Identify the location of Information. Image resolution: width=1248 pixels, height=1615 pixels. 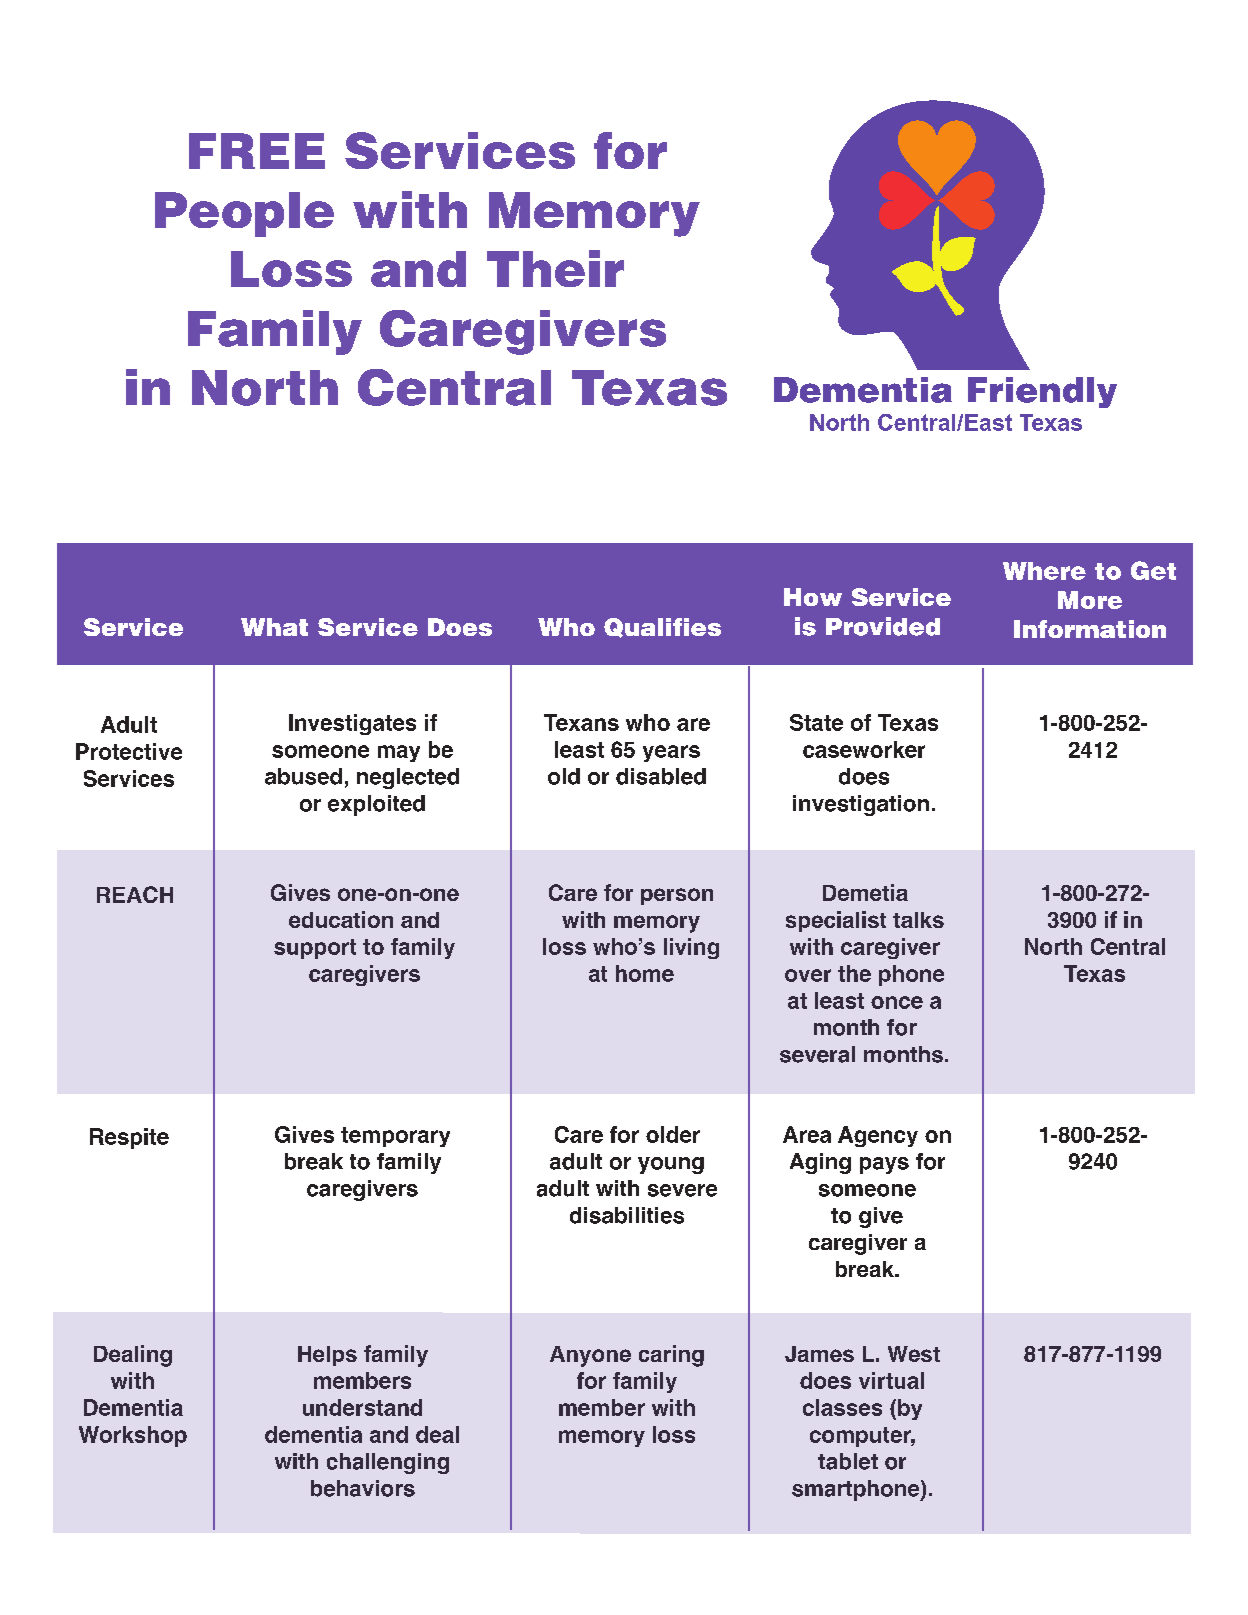
(1090, 629).
